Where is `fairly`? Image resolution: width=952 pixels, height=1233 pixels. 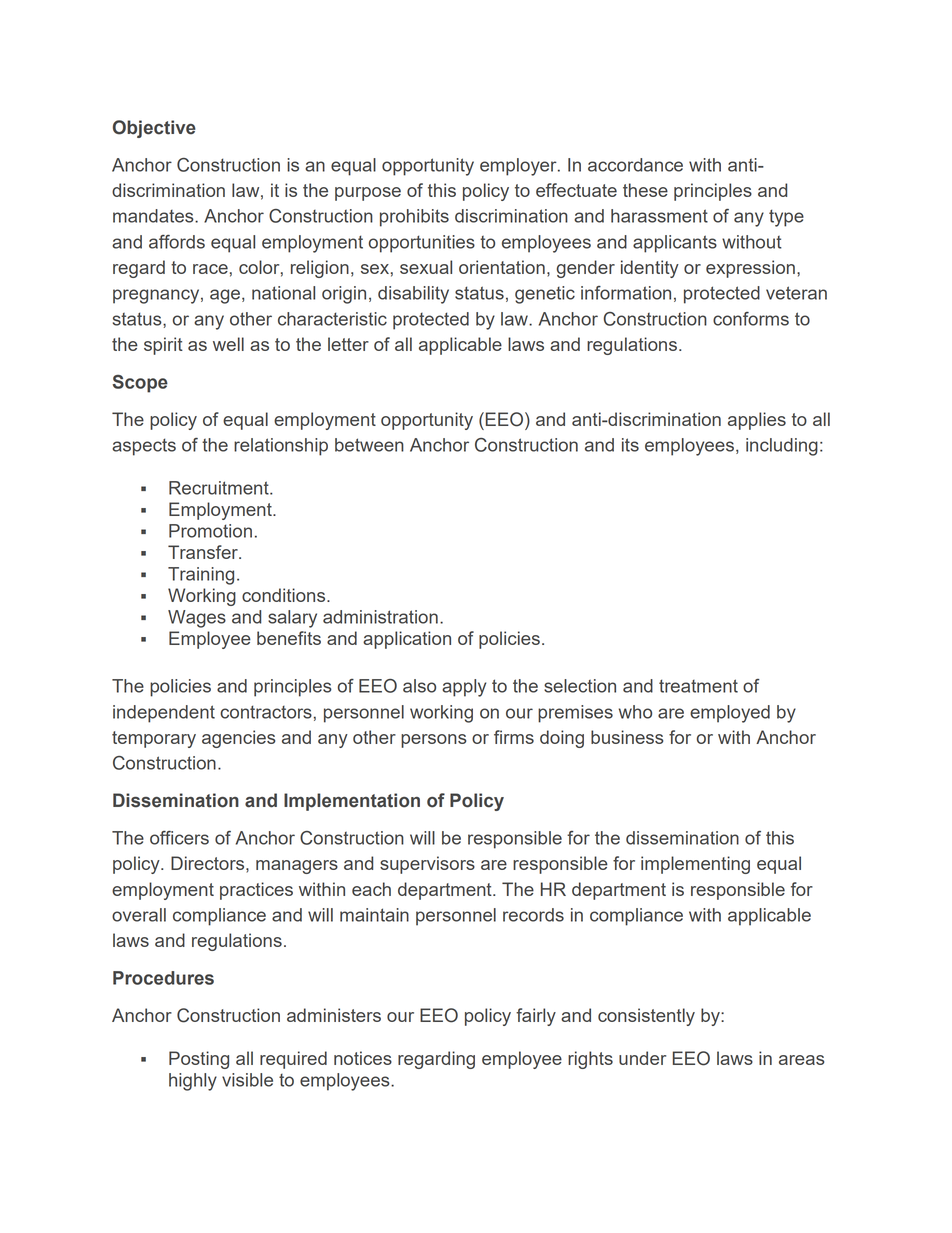 fairly is located at coordinates (536, 1017).
